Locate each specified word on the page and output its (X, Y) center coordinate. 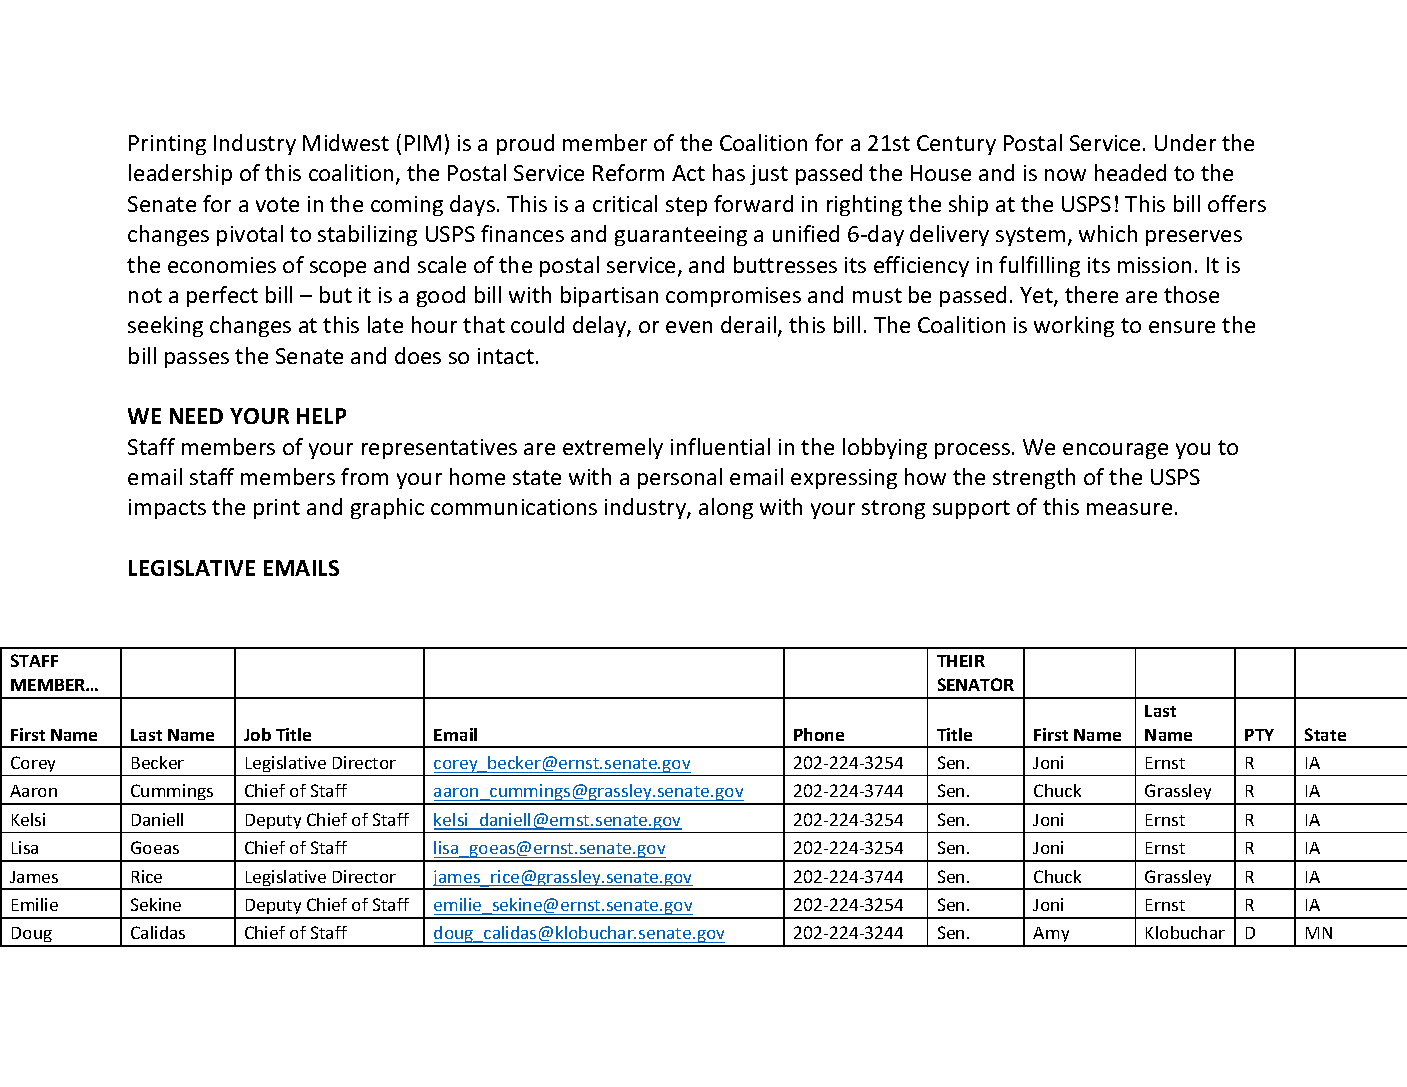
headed (1130, 172)
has (729, 172)
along (726, 508)
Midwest (346, 142)
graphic (387, 508)
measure (1129, 509)
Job (257, 734)
